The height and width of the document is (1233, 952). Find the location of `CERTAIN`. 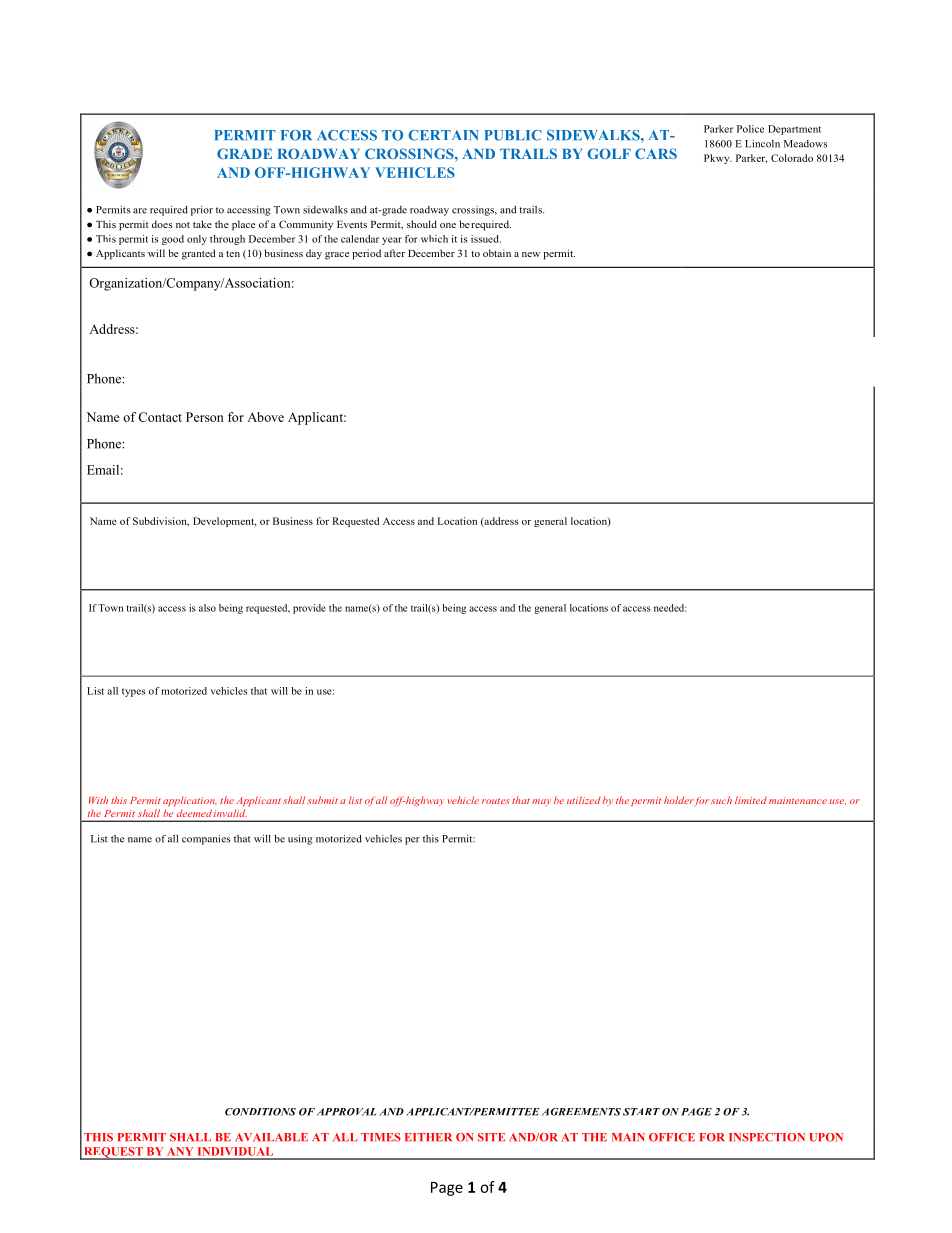

CERTAIN is located at coordinates (443, 135).
